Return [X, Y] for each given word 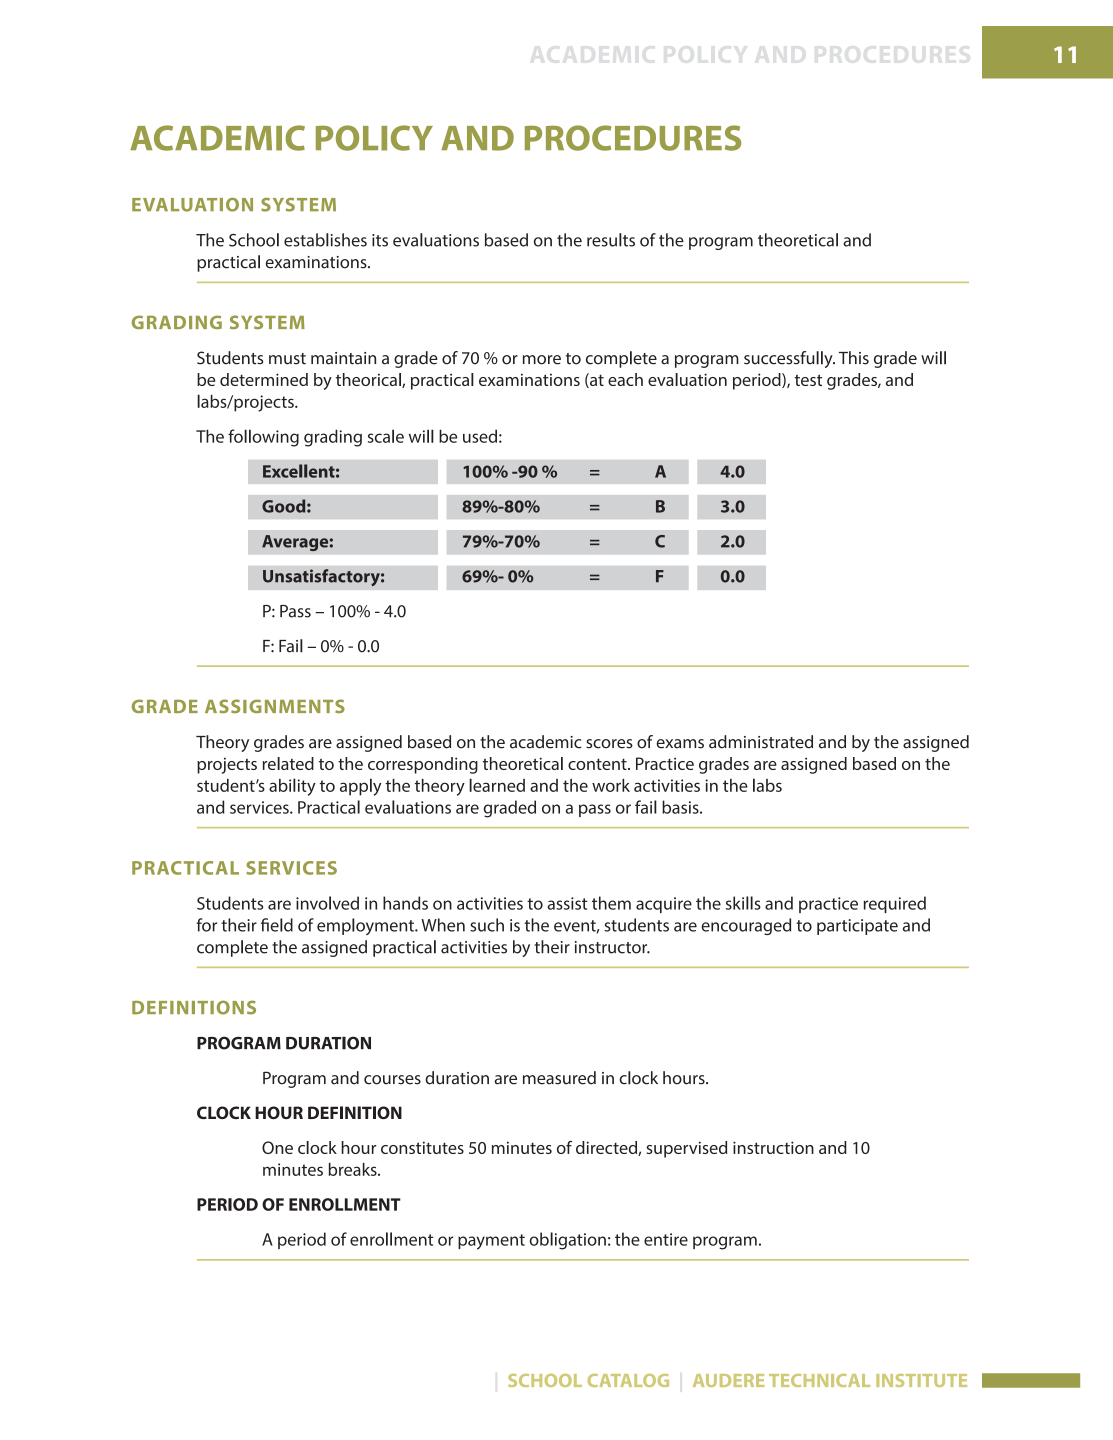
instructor [612, 947]
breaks [354, 1169]
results [611, 240]
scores [609, 744]
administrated [761, 742]
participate [857, 927]
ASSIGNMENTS [275, 706]
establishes [325, 240]
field [277, 925]
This [854, 358]
